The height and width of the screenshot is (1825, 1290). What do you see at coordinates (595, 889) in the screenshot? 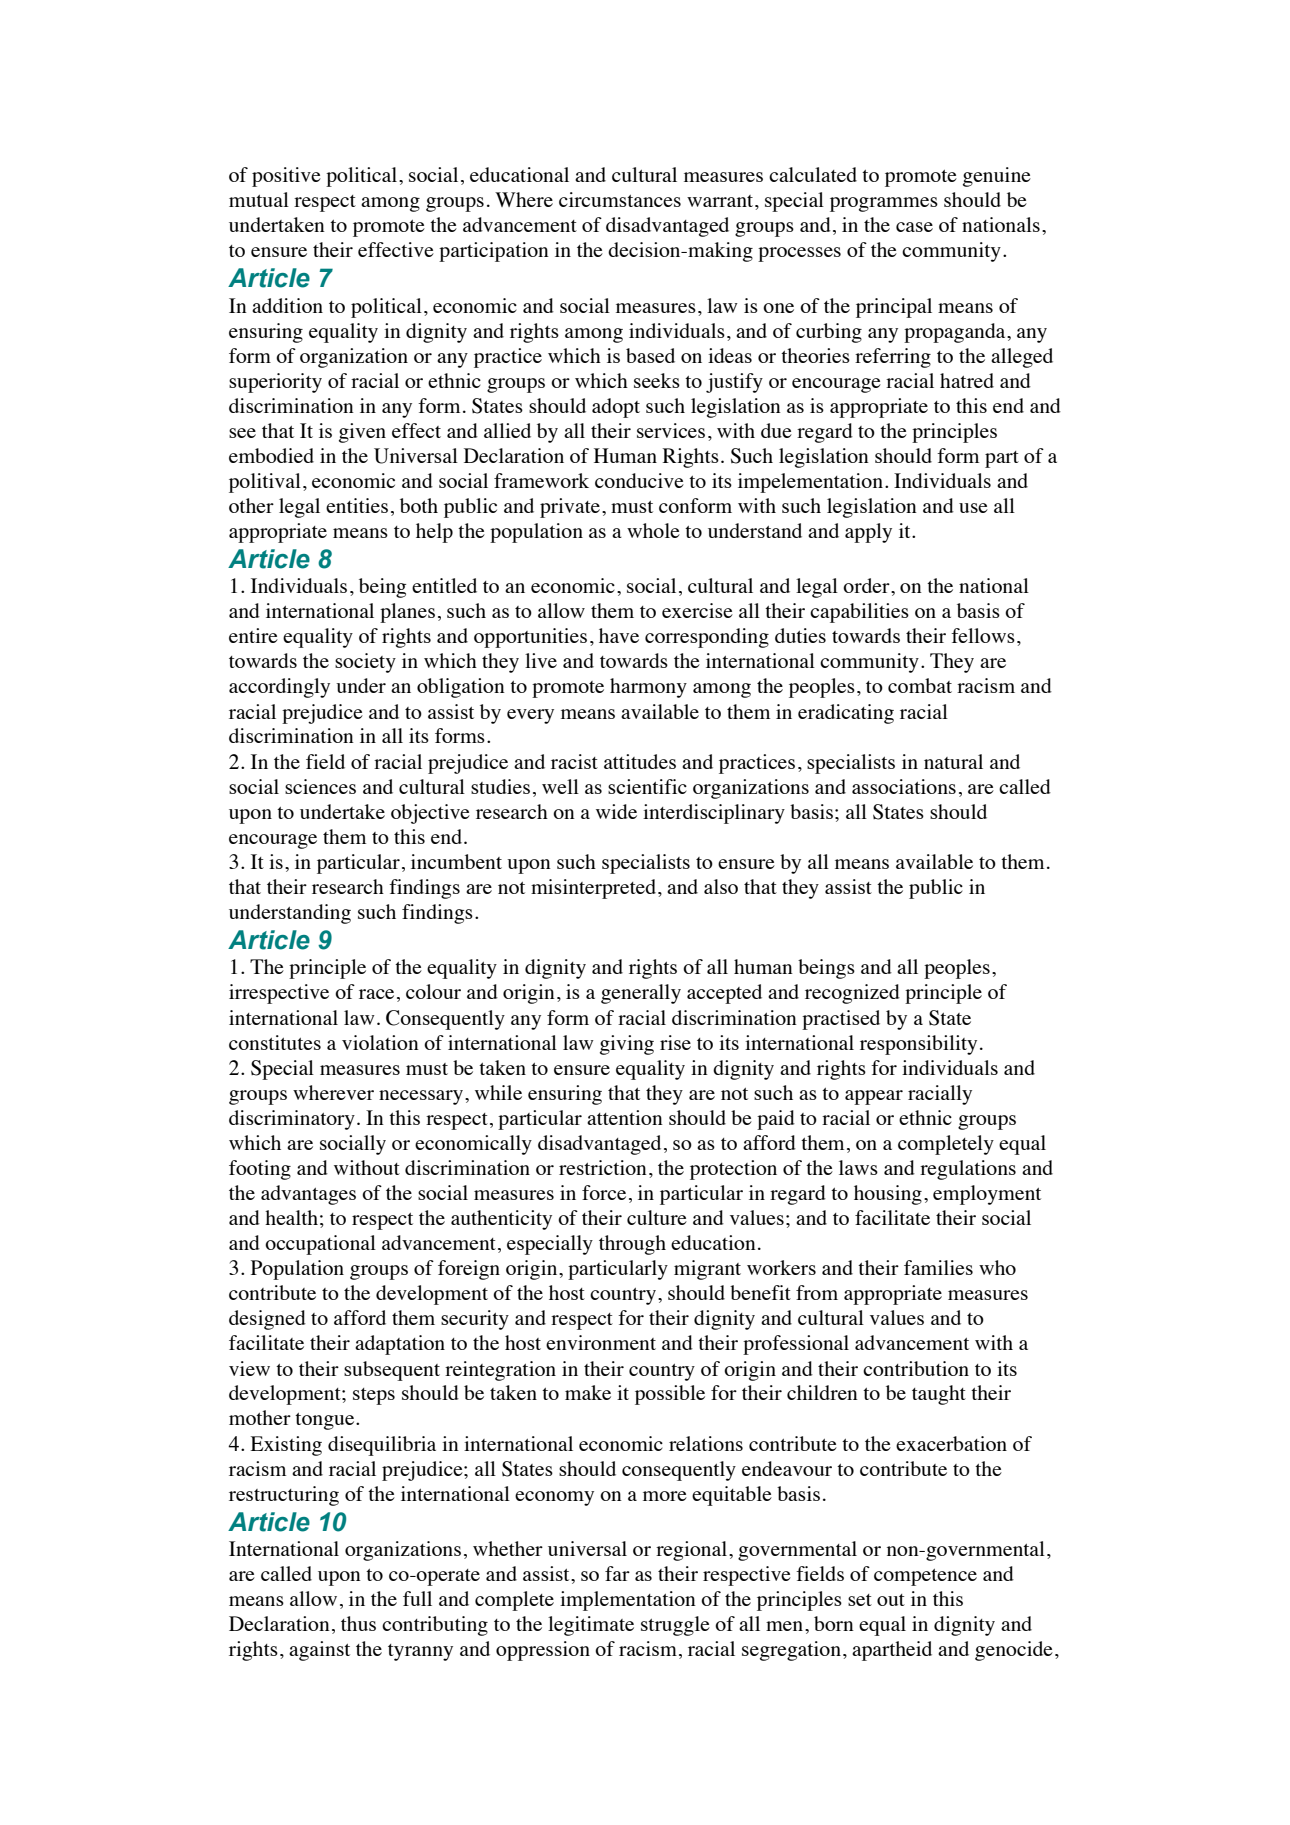
I see `misinterpreted` at bounding box center [595, 889].
